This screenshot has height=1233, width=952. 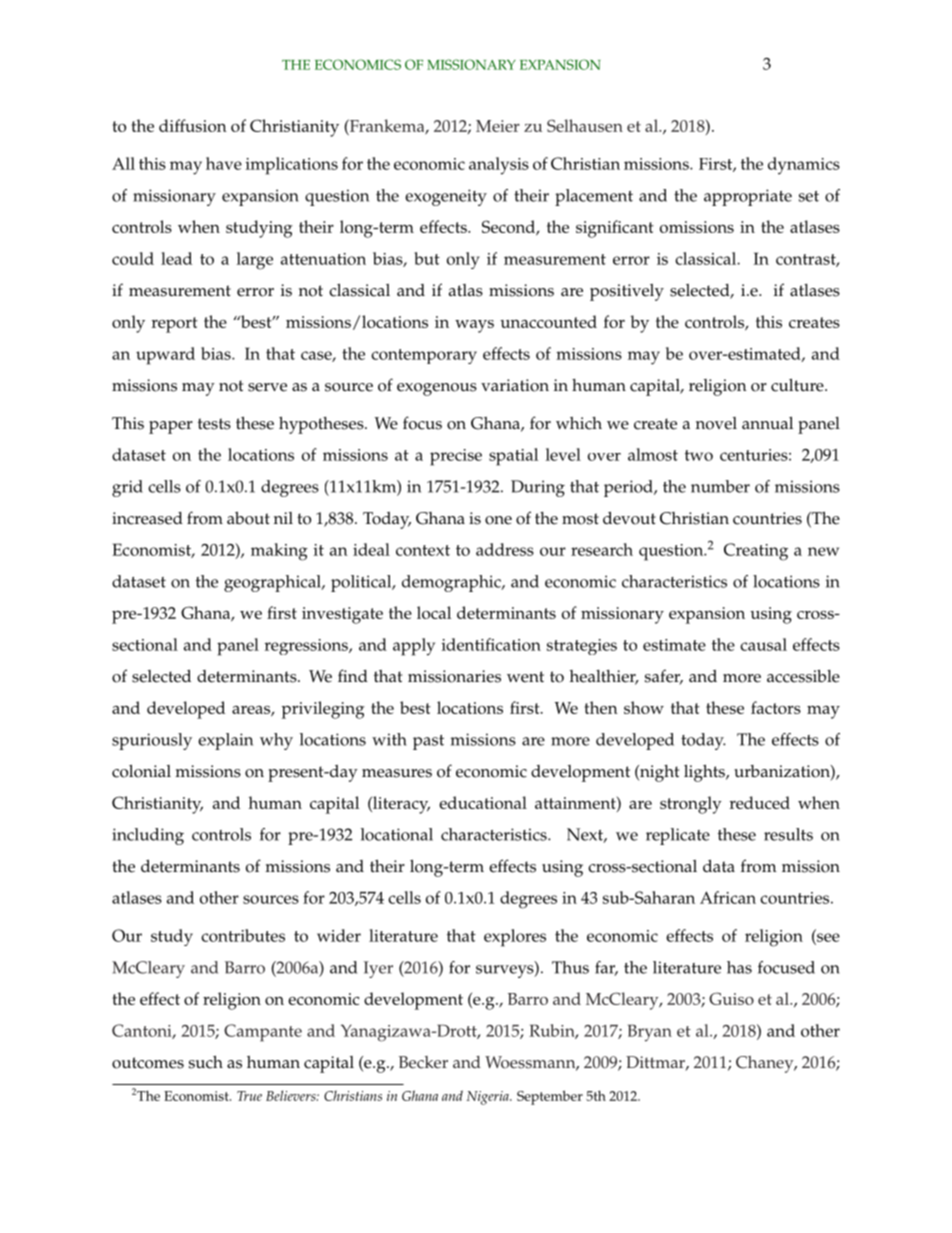 I want to click on local, so click(x=434, y=612).
